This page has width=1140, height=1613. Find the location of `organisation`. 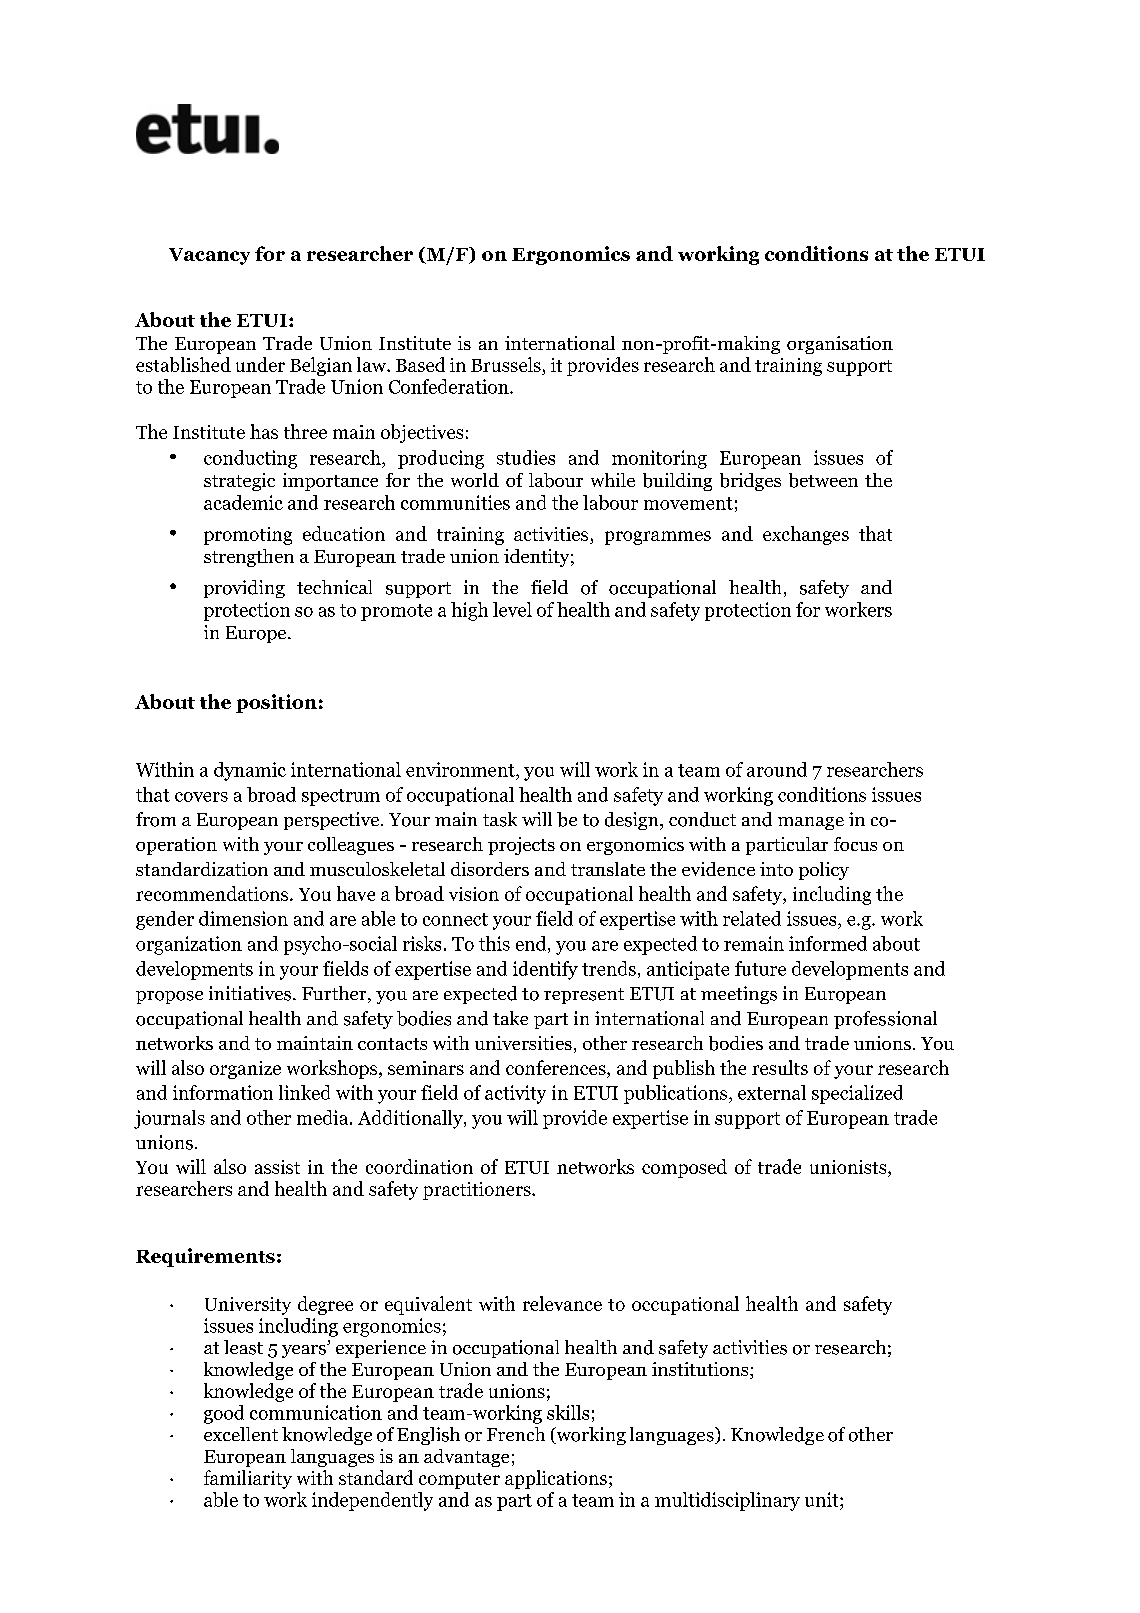

organisation is located at coordinates (840, 345).
